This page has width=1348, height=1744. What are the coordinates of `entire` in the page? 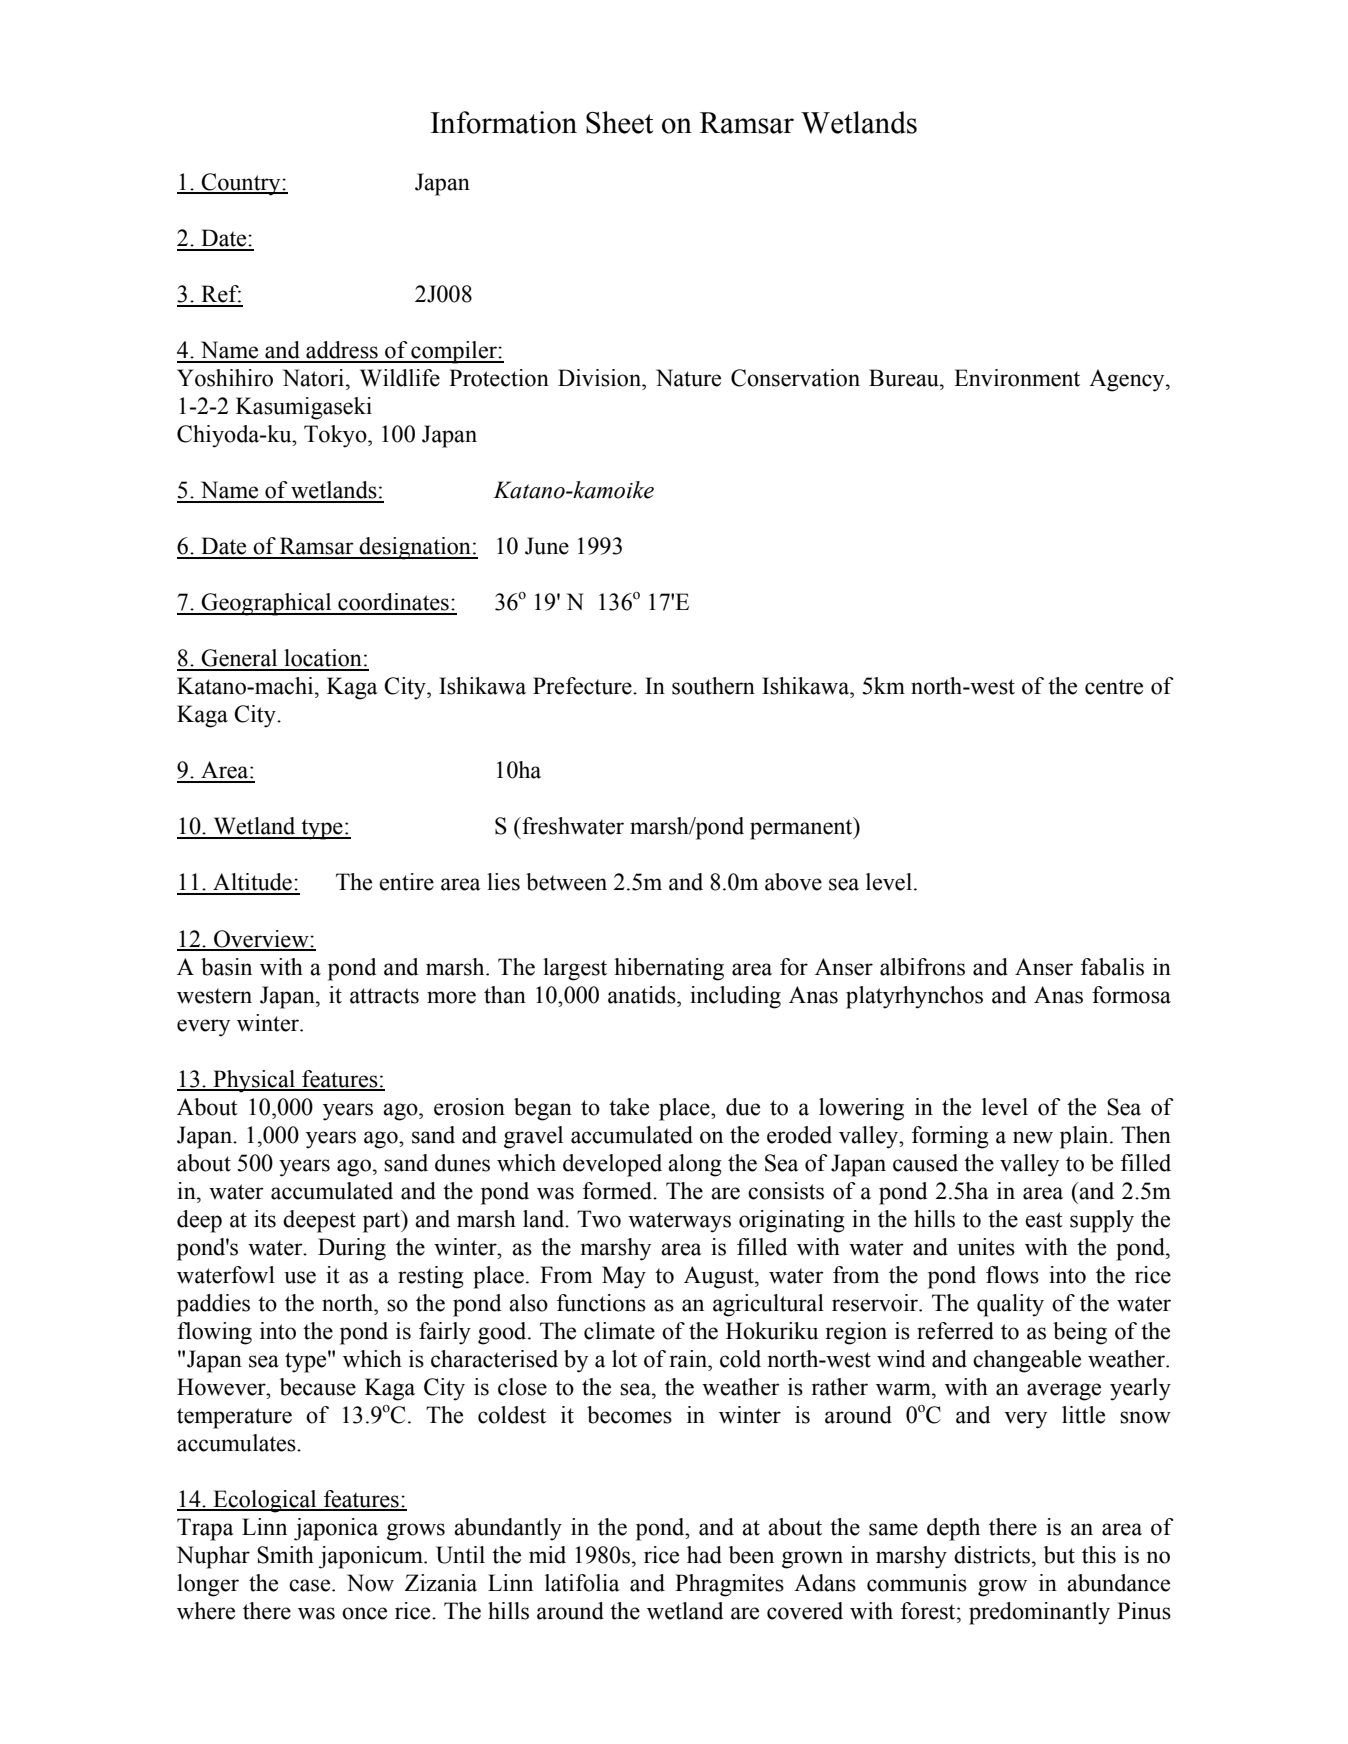 It's located at (406, 882).
